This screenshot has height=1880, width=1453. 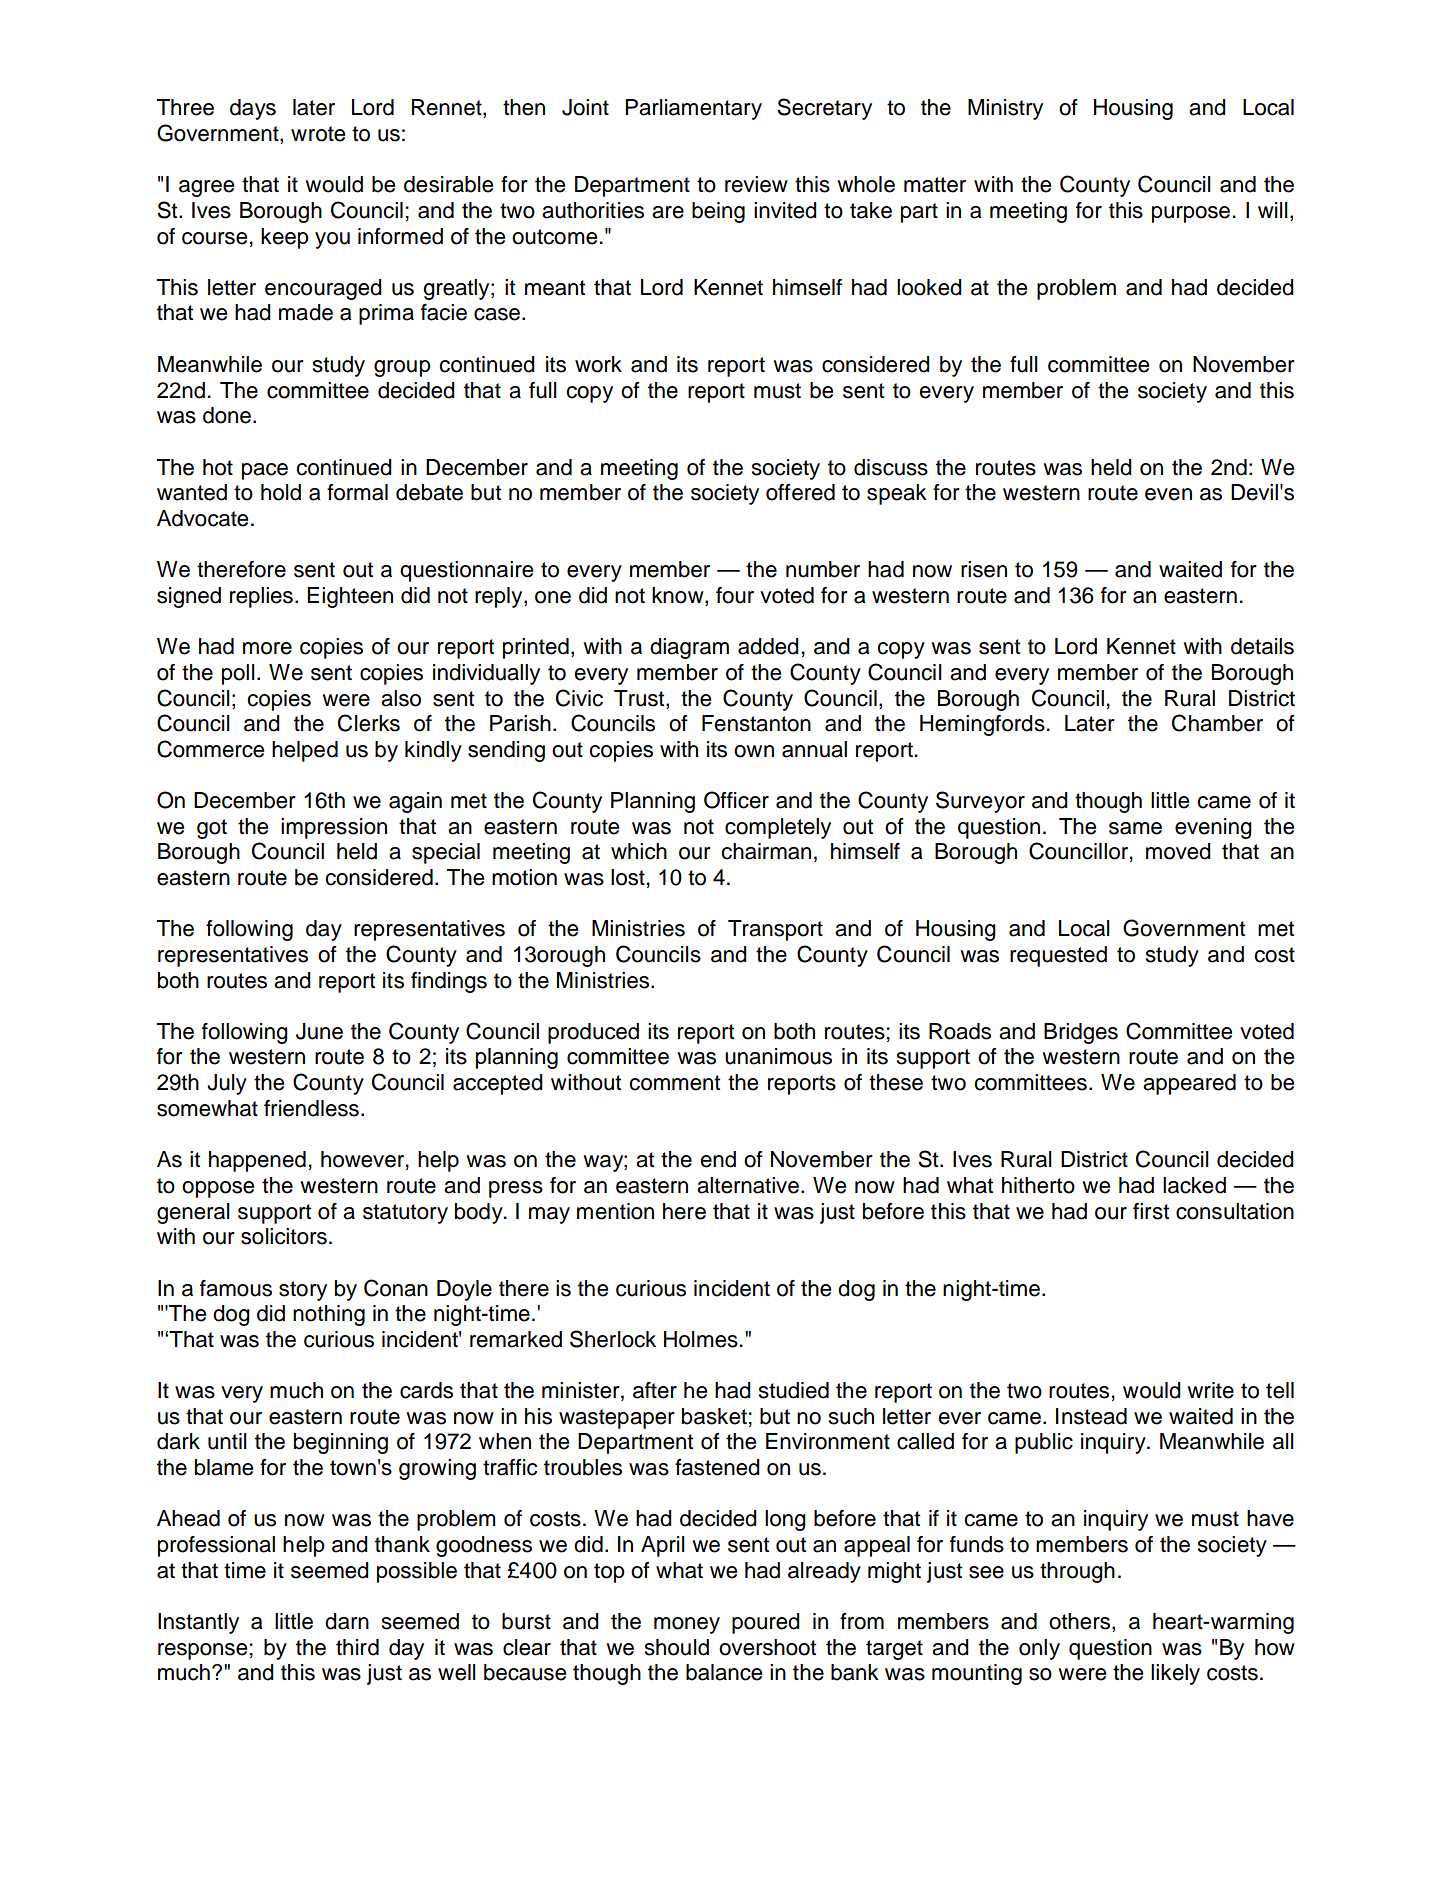 I want to click on chairman, so click(x=766, y=851).
